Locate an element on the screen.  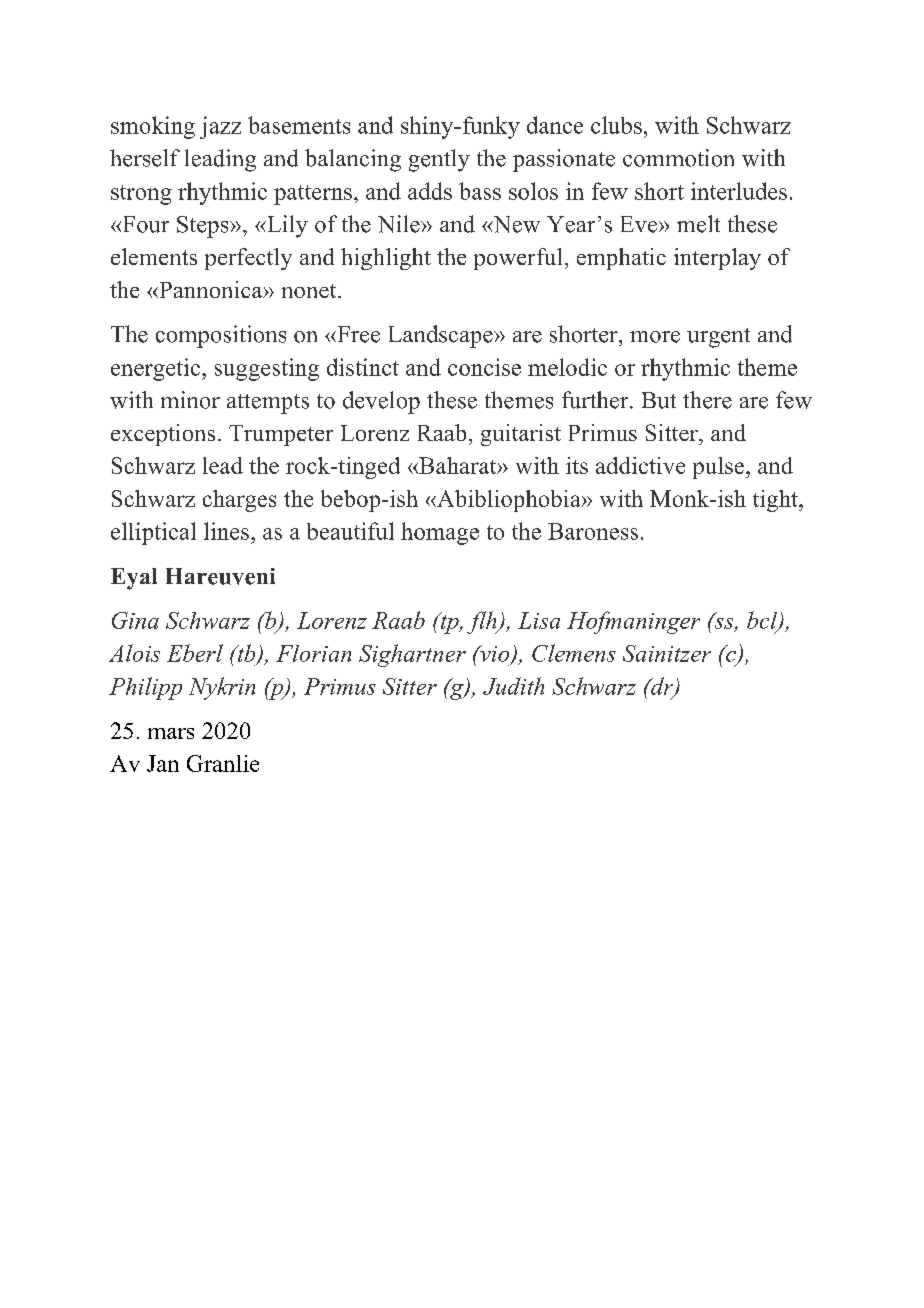
guitarist is located at coordinates (521, 435).
